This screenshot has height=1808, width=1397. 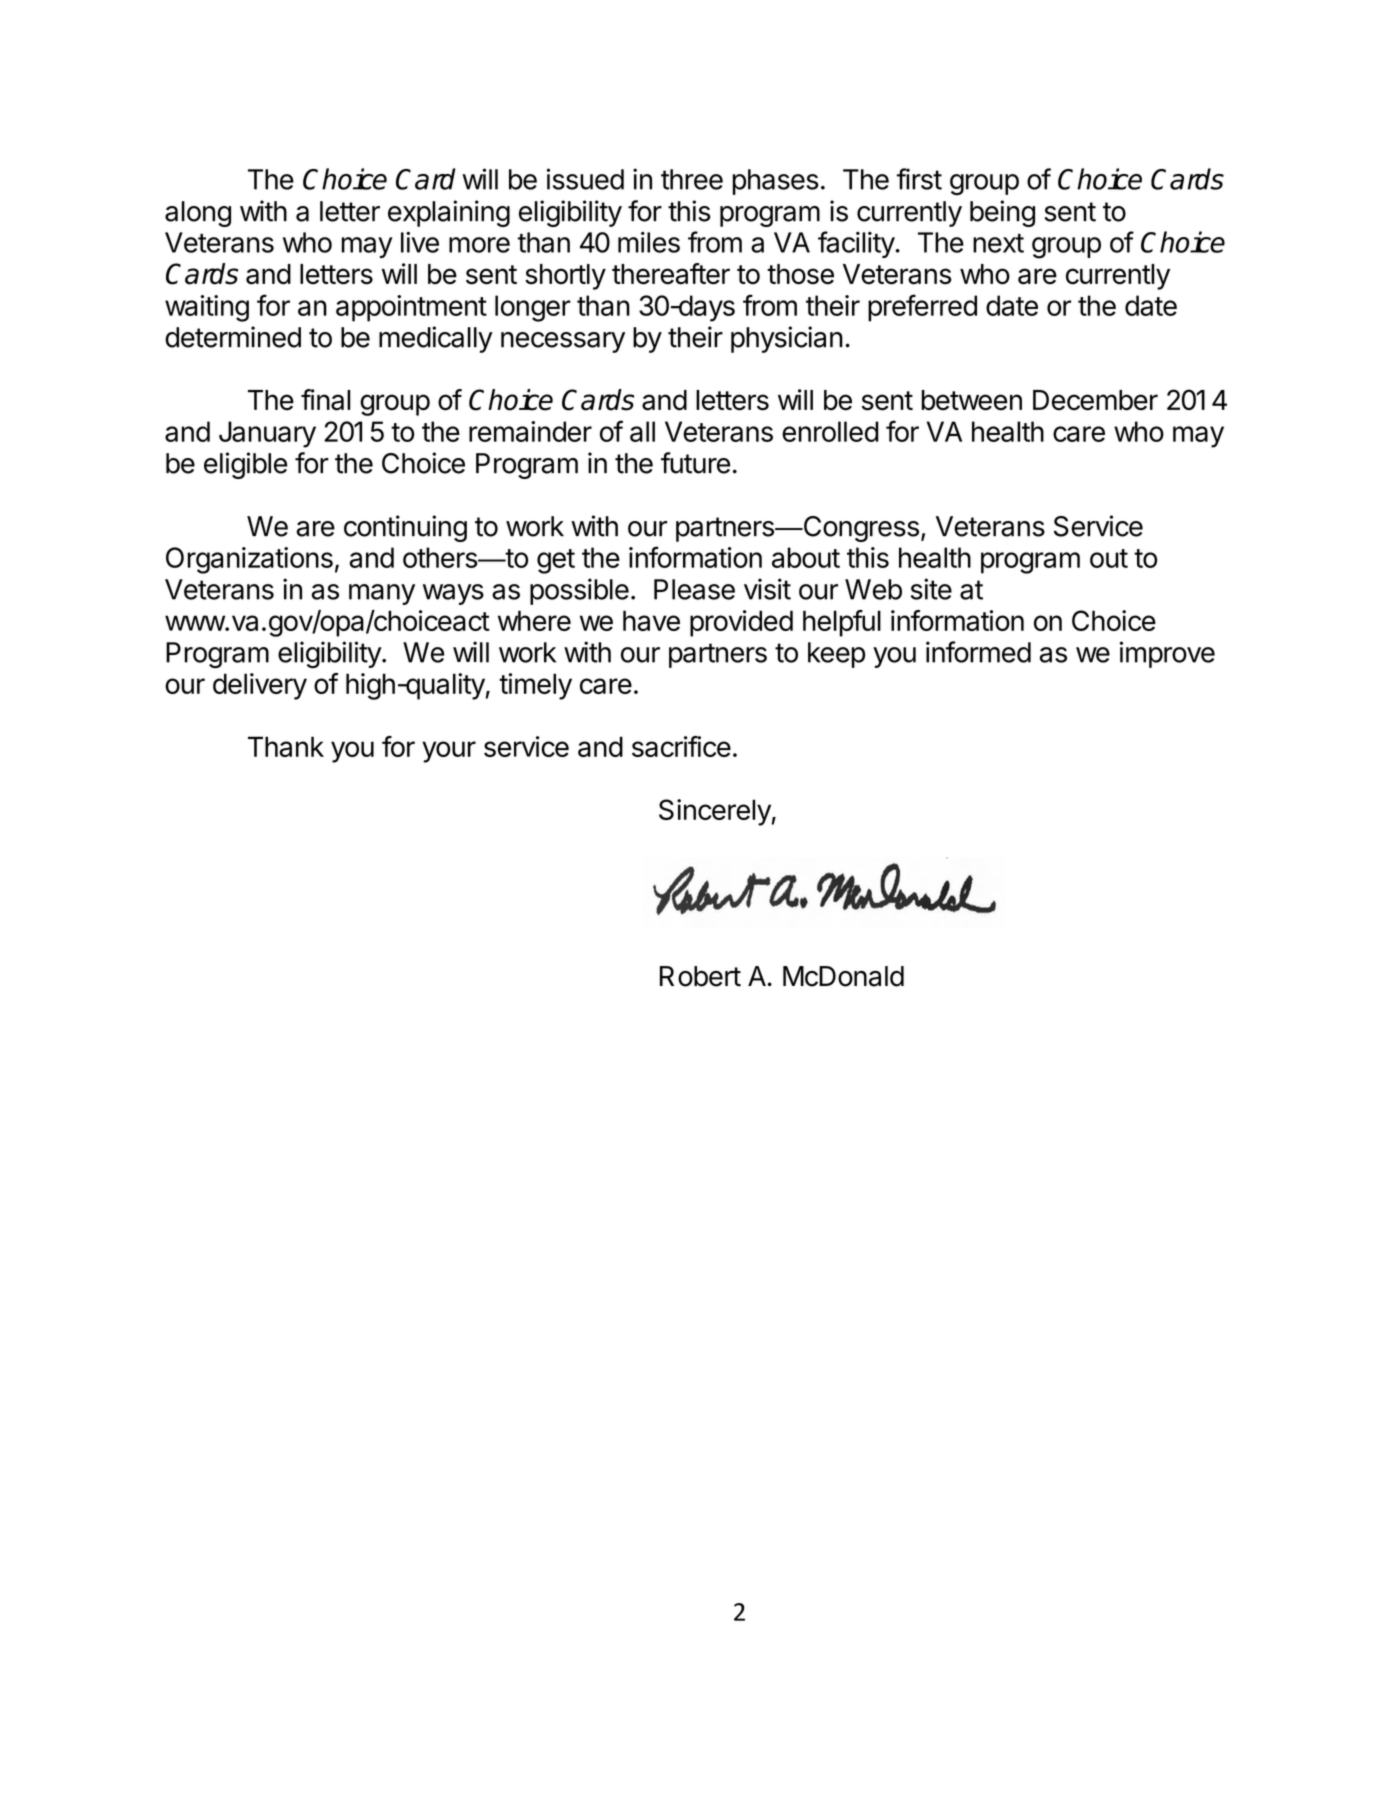 What do you see at coordinates (931, 589) in the screenshot?
I see `site` at bounding box center [931, 589].
